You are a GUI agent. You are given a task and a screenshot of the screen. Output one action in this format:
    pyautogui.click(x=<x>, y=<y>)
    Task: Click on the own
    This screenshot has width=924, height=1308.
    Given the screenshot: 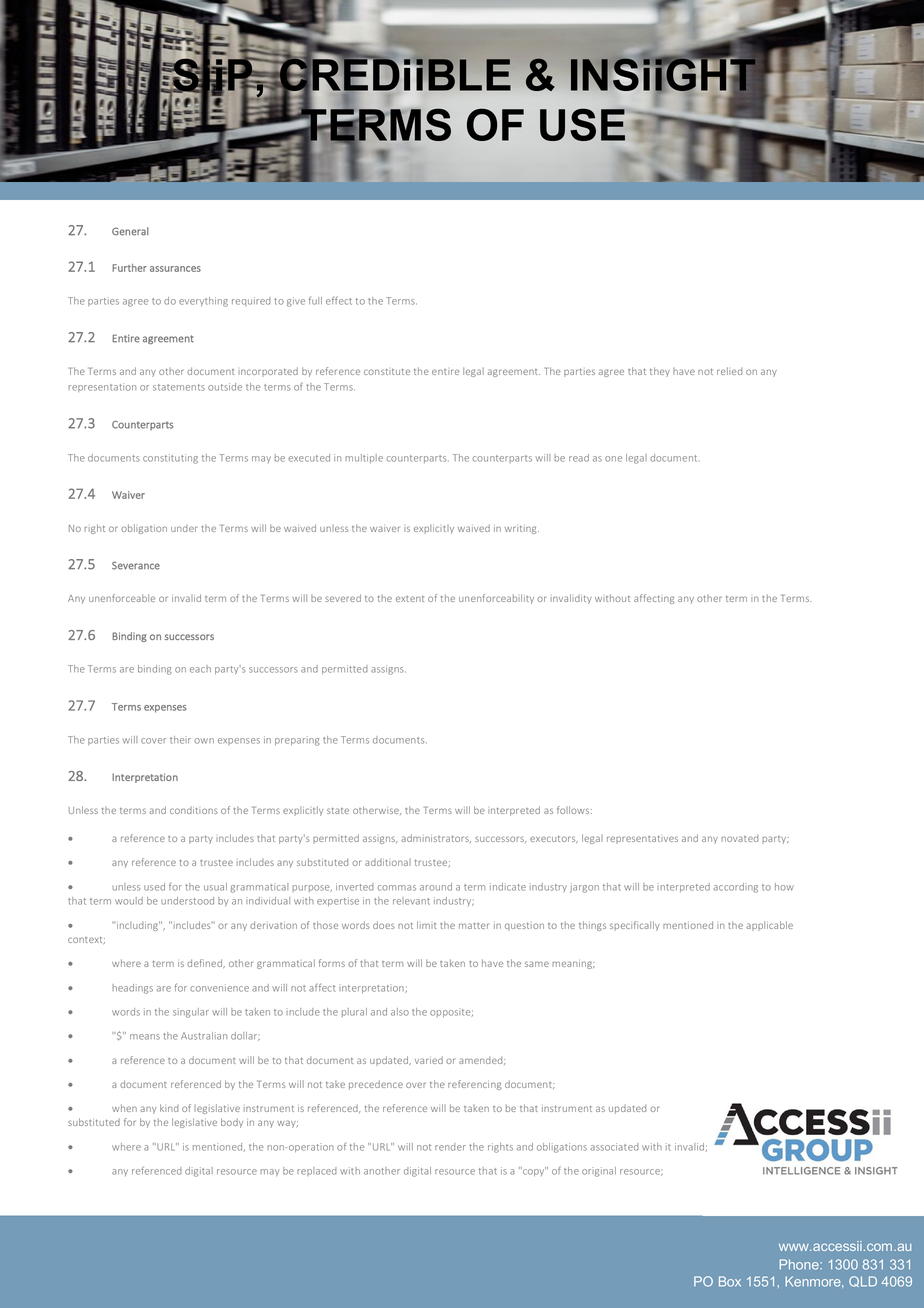 What is the action you would take?
    pyautogui.click(x=204, y=741)
